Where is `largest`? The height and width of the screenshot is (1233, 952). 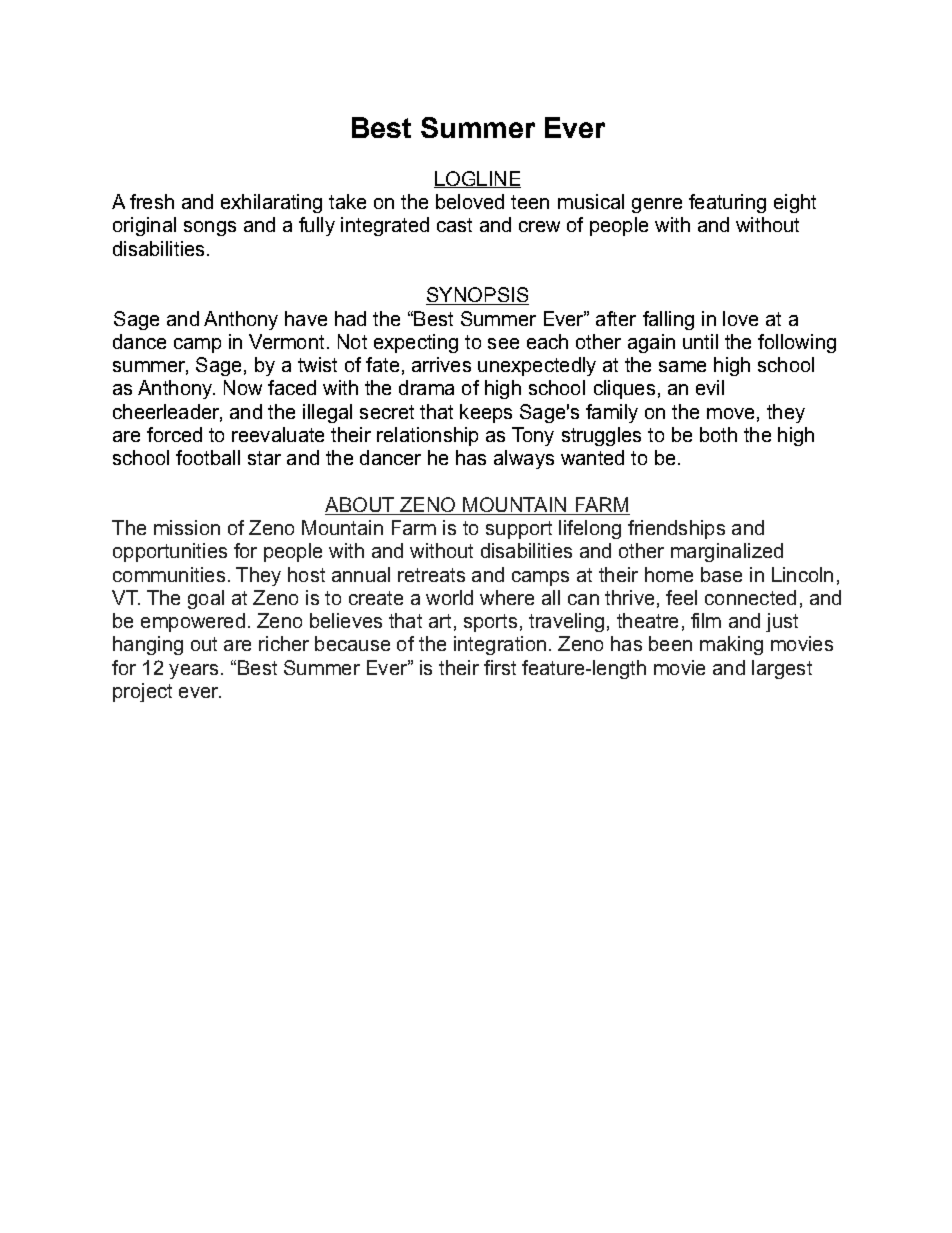 largest is located at coordinates (782, 669).
